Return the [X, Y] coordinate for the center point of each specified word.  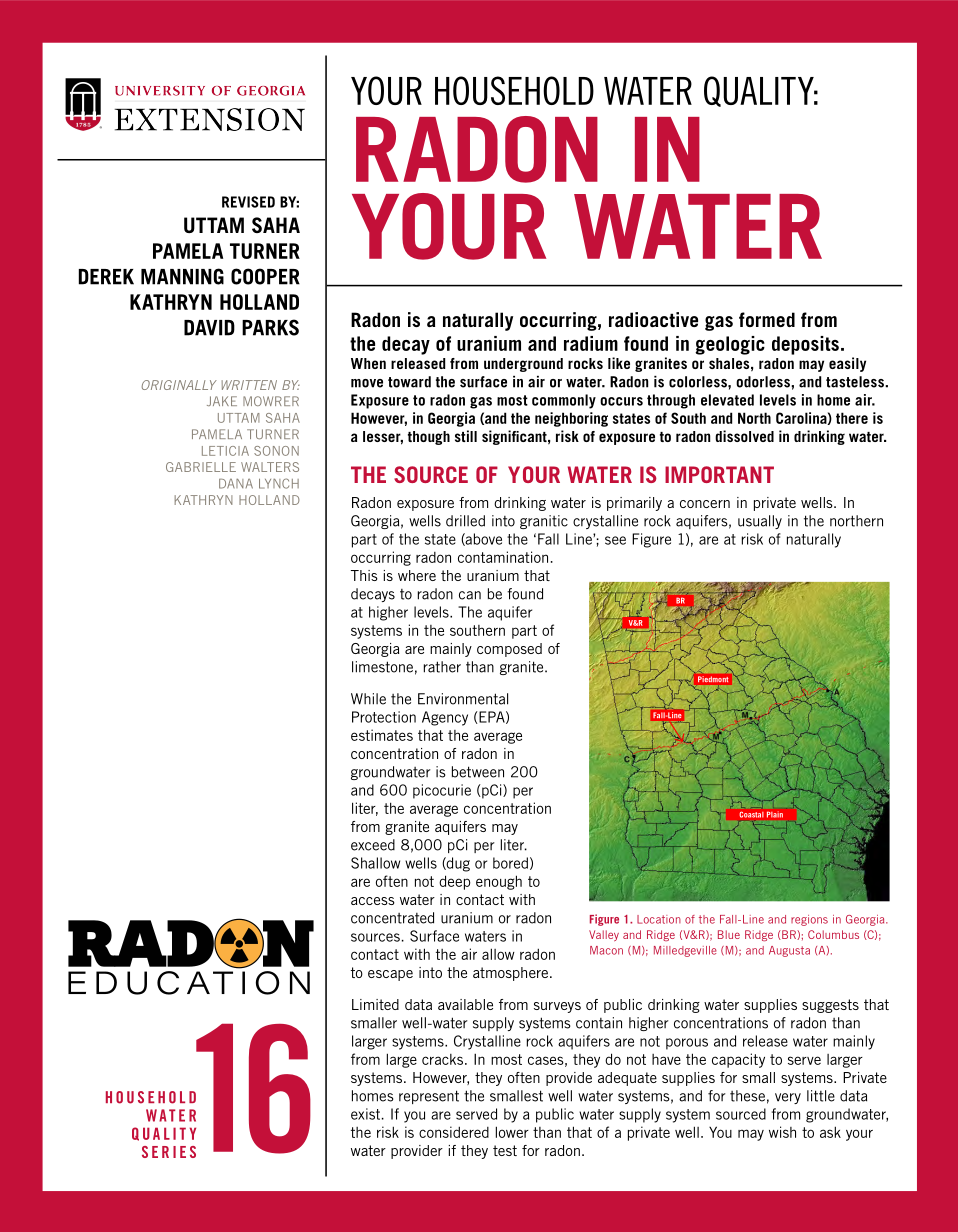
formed [767, 319]
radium [591, 343]
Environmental [463, 699]
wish [782, 1132]
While [368, 699]
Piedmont [713, 679]
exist [365, 1114]
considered [454, 1132]
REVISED [248, 202]
